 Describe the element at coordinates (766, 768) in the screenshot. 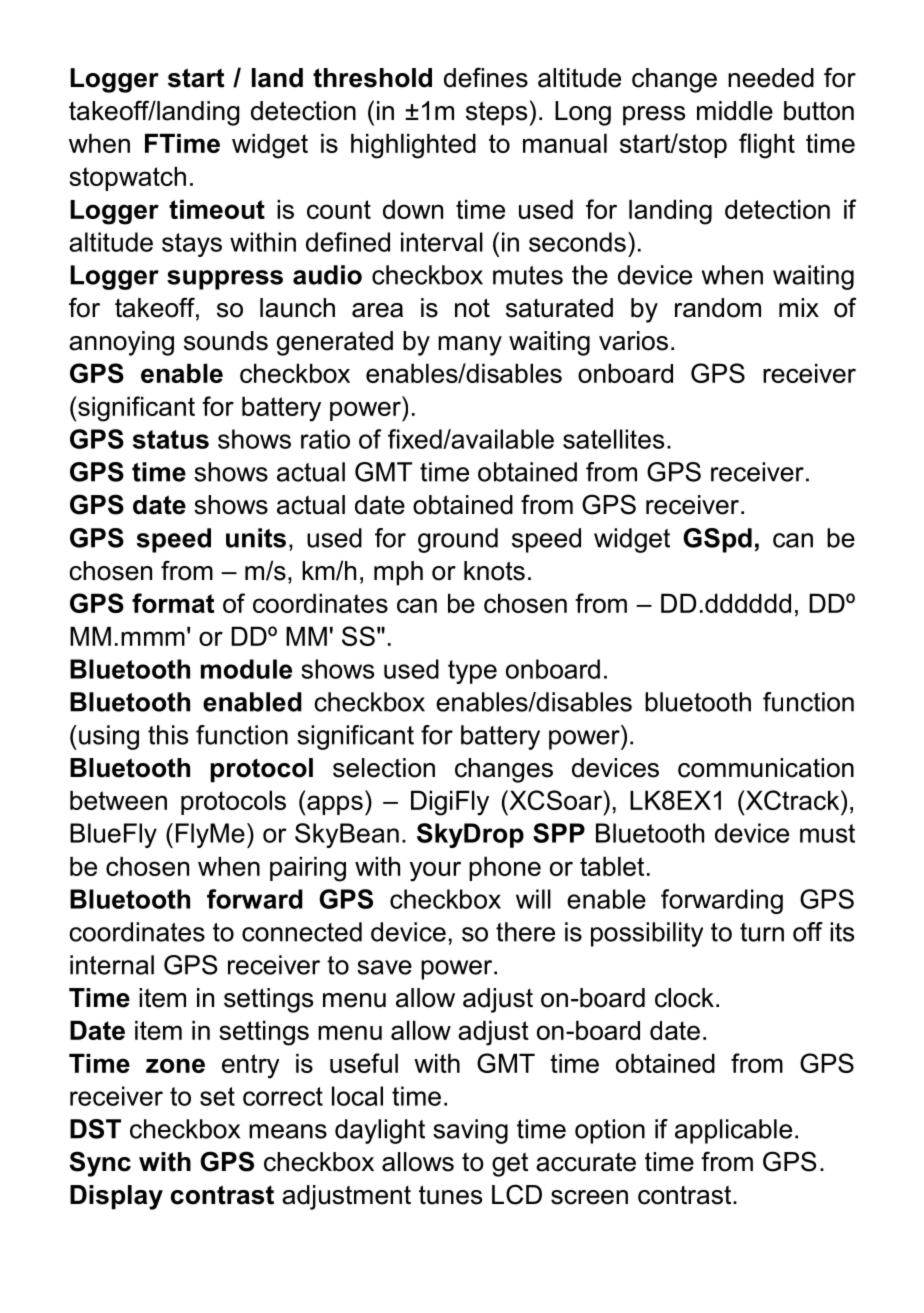

I see `communication` at that location.
